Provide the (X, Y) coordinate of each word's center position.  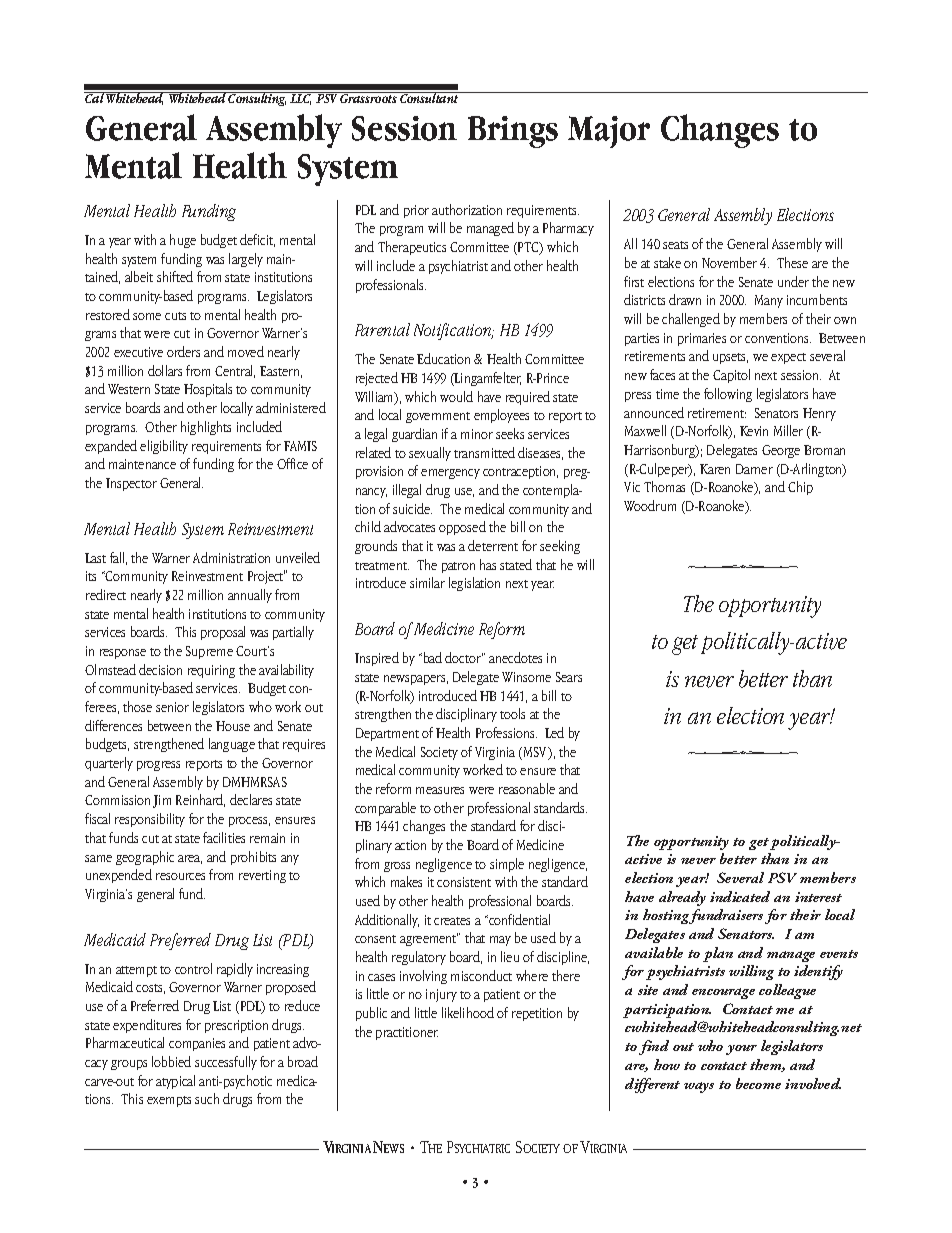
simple (507, 865)
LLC (301, 98)
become (758, 1083)
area (190, 859)
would (456, 396)
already (682, 898)
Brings (513, 132)
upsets (730, 358)
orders (183, 351)
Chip (800, 488)
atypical (175, 1082)
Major (609, 132)
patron (458, 567)
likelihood (468, 1012)
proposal (223, 633)
